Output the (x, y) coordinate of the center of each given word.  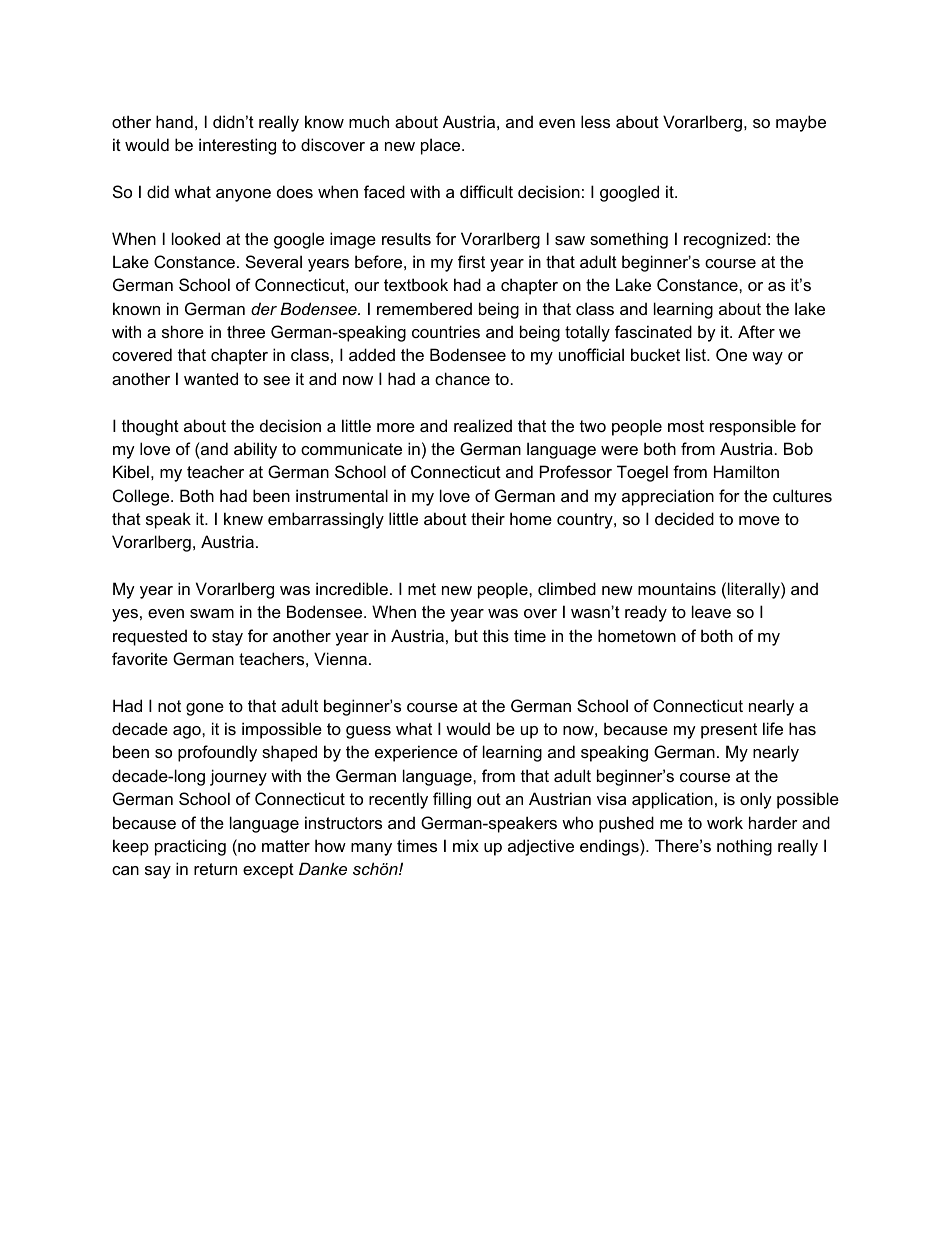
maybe (801, 123)
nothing (744, 847)
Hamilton (746, 471)
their (488, 518)
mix (466, 845)
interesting (237, 146)
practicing (190, 847)
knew (243, 518)
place (442, 146)
